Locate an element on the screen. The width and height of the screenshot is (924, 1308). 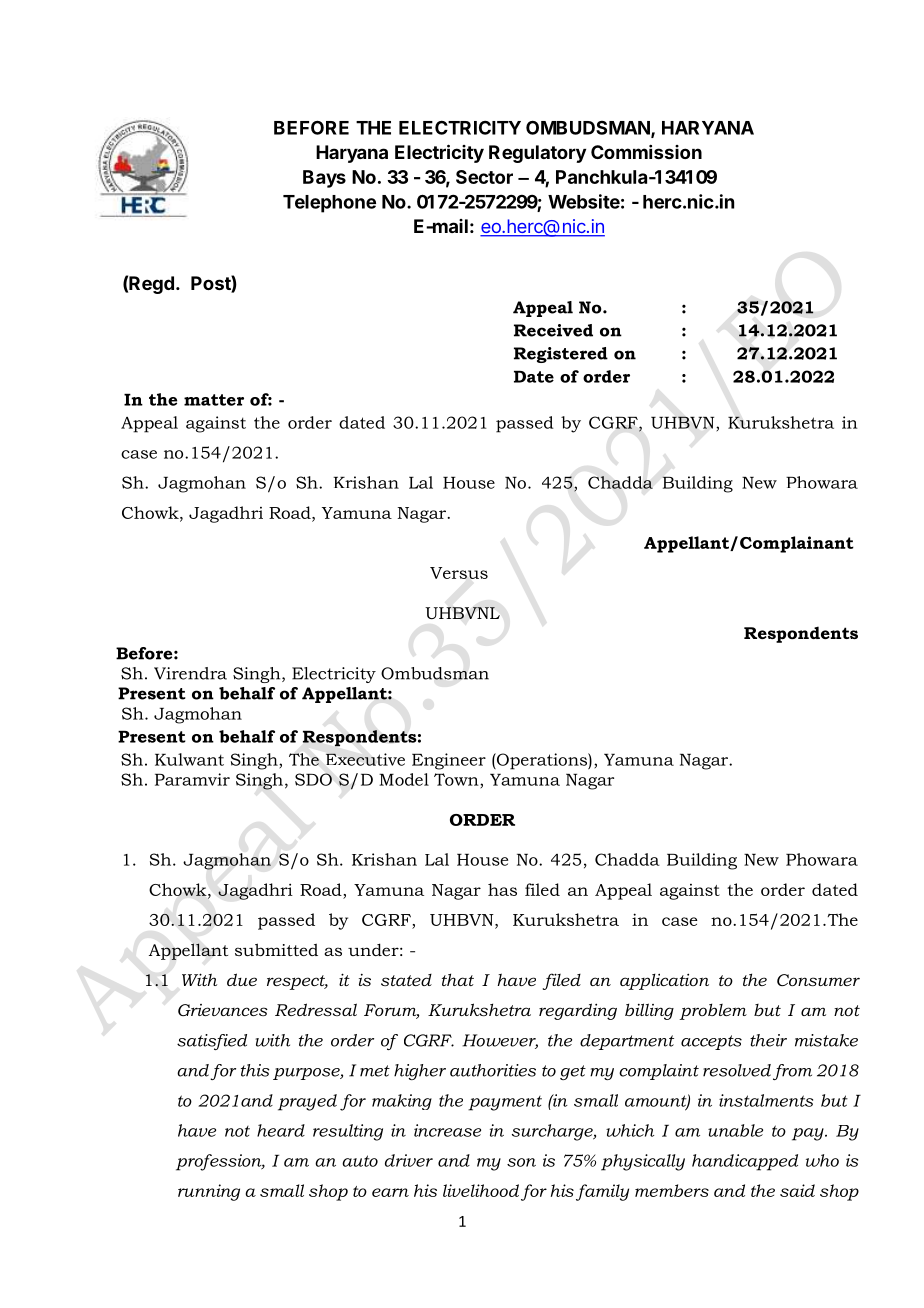
Sector is located at coordinates (484, 177).
